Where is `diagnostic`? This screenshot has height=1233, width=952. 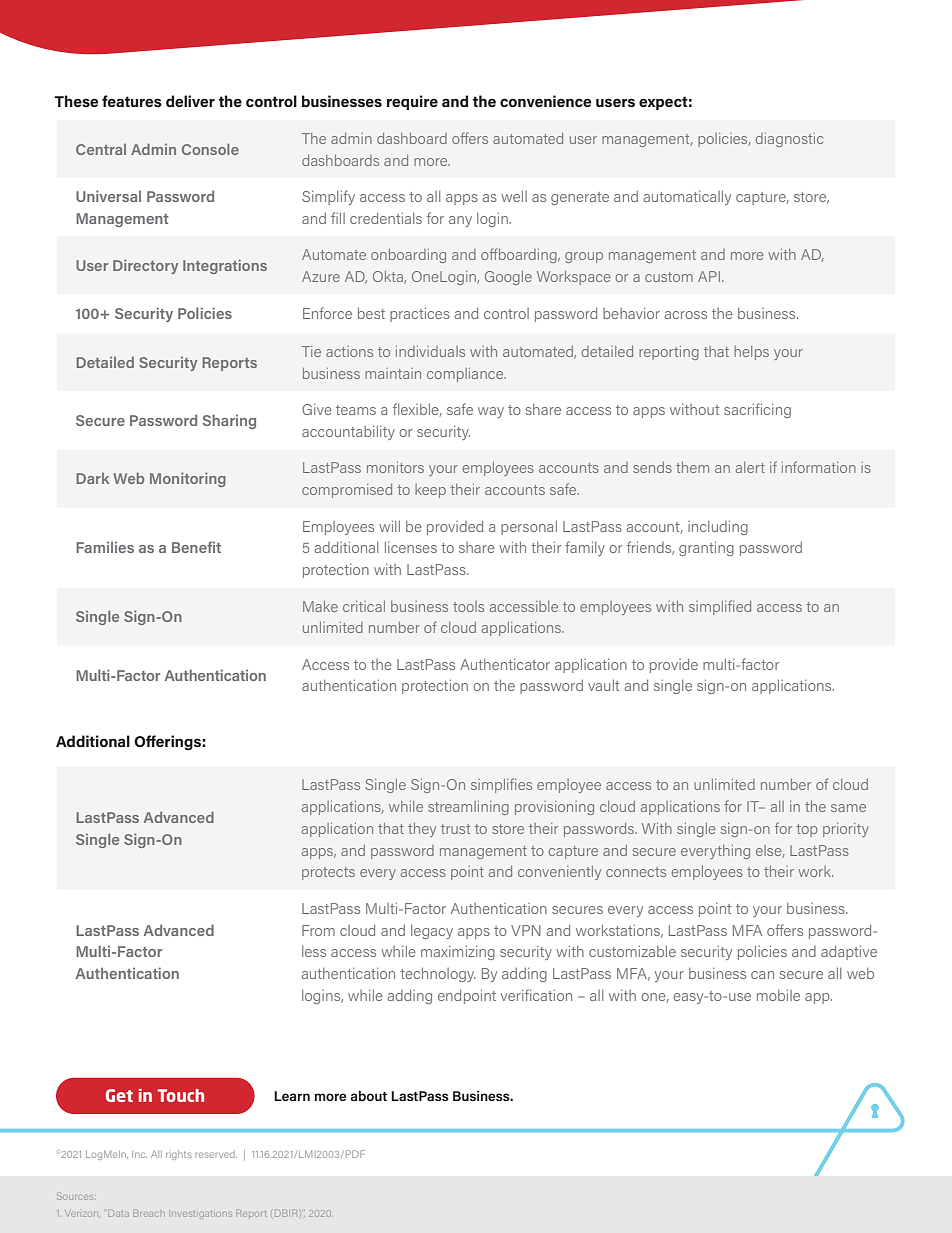 diagnostic is located at coordinates (789, 140).
